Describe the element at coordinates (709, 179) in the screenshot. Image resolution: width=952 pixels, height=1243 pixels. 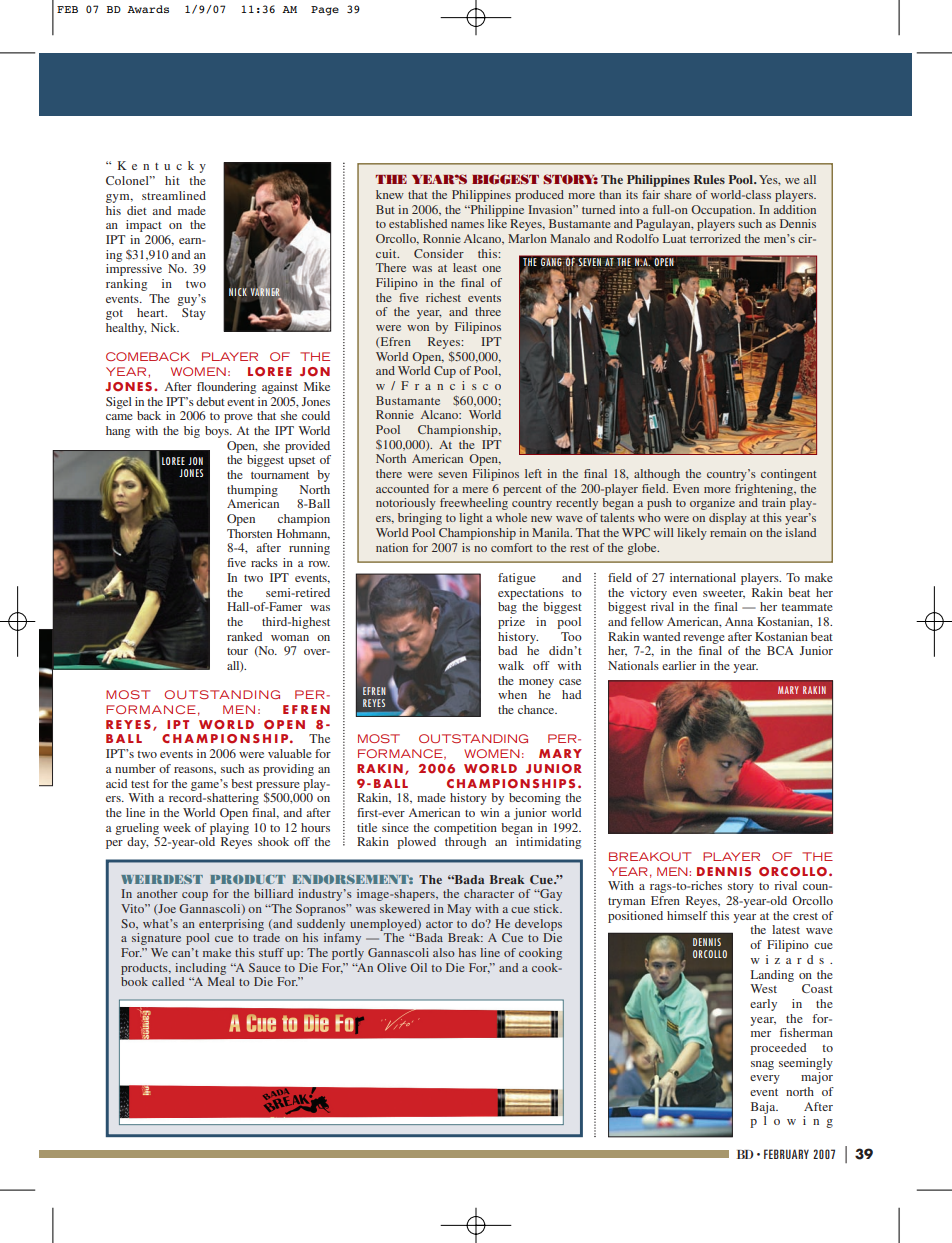
I see `Rules` at that location.
